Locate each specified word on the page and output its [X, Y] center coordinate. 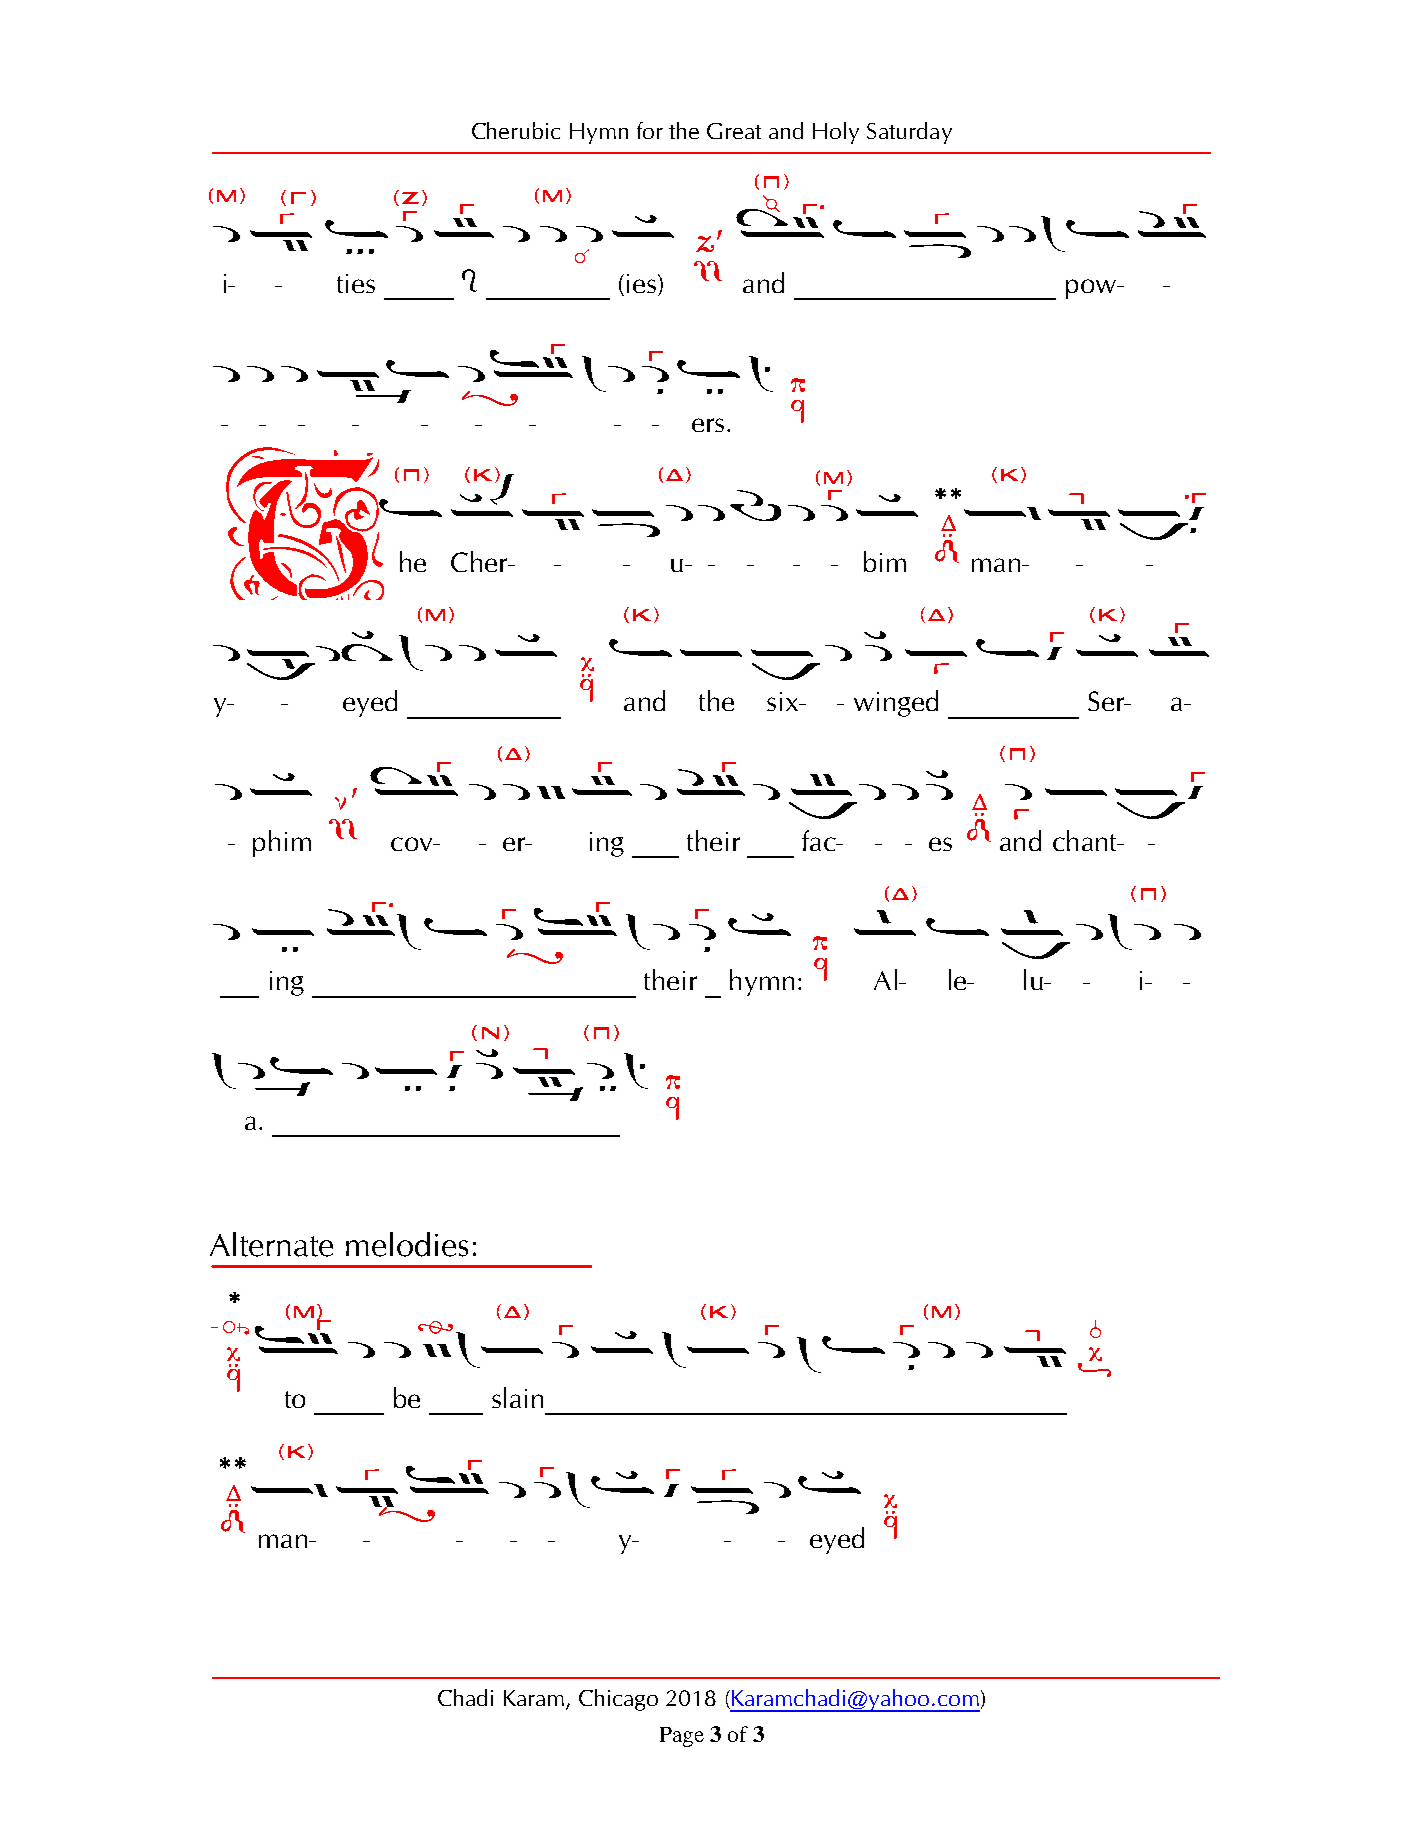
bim [885, 561]
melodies [407, 1244]
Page [682, 1737]
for [650, 130]
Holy [836, 133]
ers [708, 425]
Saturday [909, 133]
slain [517, 1397]
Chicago [618, 1700]
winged [896, 703]
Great [734, 131]
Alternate [271, 1244]
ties [356, 283]
